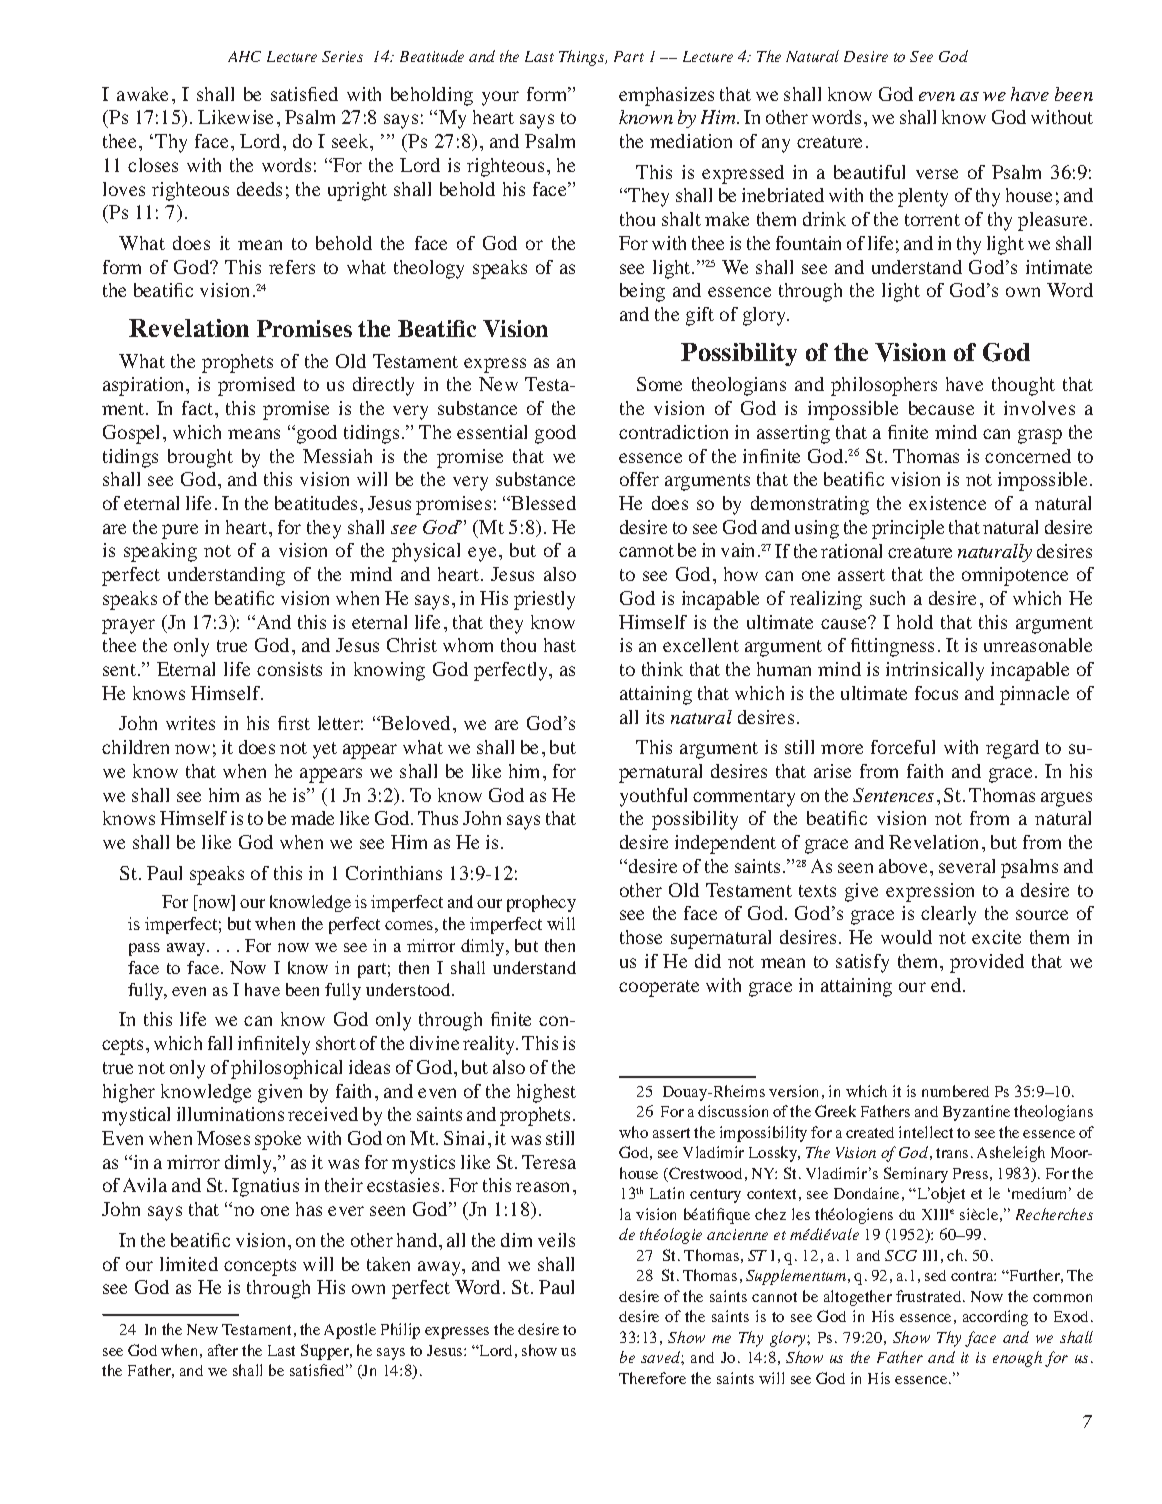 This image has width=1162, height=1504. Describe the element at coordinates (583, 58) in the image. I see `Things` at that location.
